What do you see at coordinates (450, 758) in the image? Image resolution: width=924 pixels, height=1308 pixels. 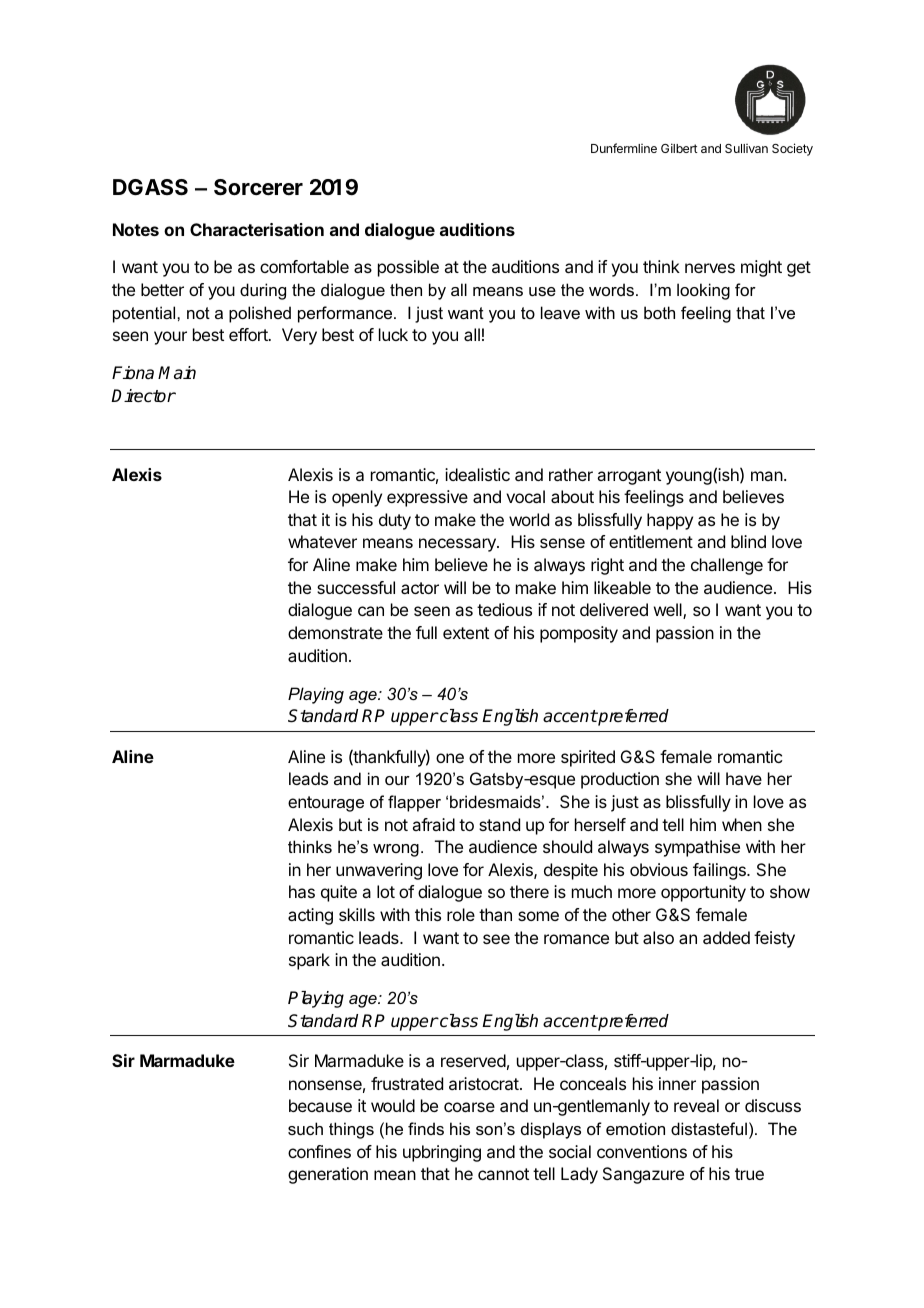 I see `one` at bounding box center [450, 758].
